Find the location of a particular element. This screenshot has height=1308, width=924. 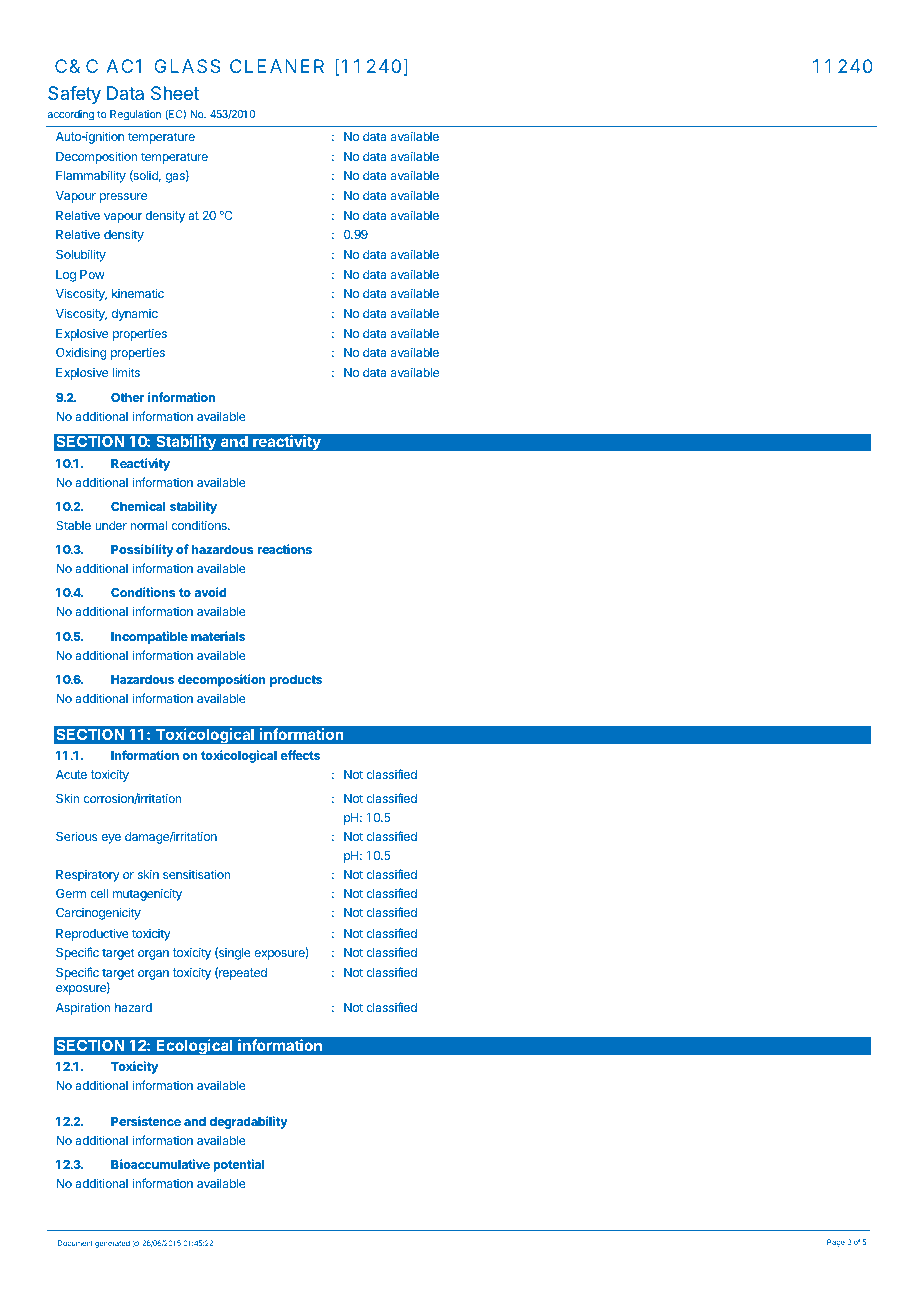

Sheet is located at coordinates (175, 93).
